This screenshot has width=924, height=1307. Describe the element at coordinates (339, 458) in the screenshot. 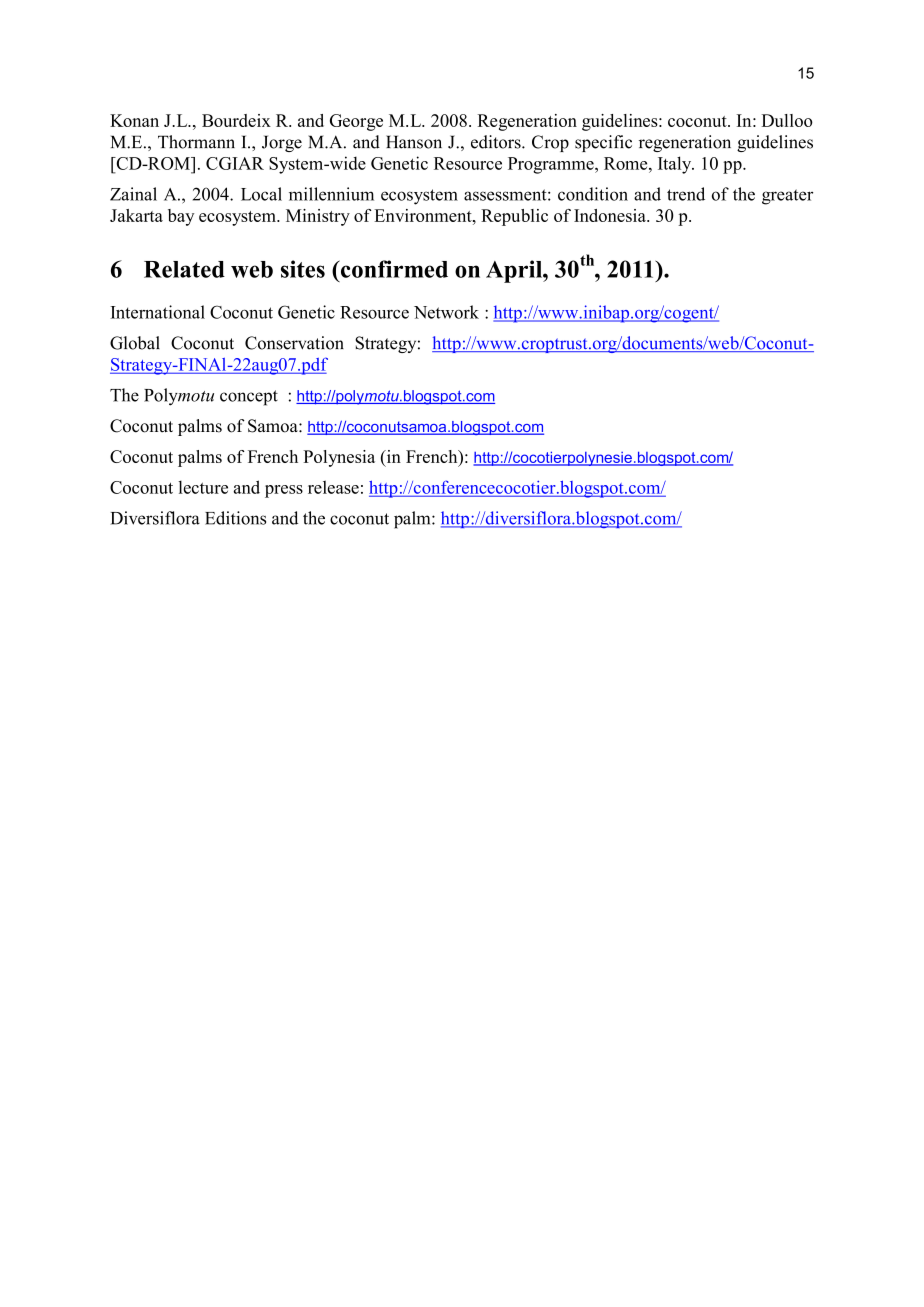

I see `Polynesia` at that location.
